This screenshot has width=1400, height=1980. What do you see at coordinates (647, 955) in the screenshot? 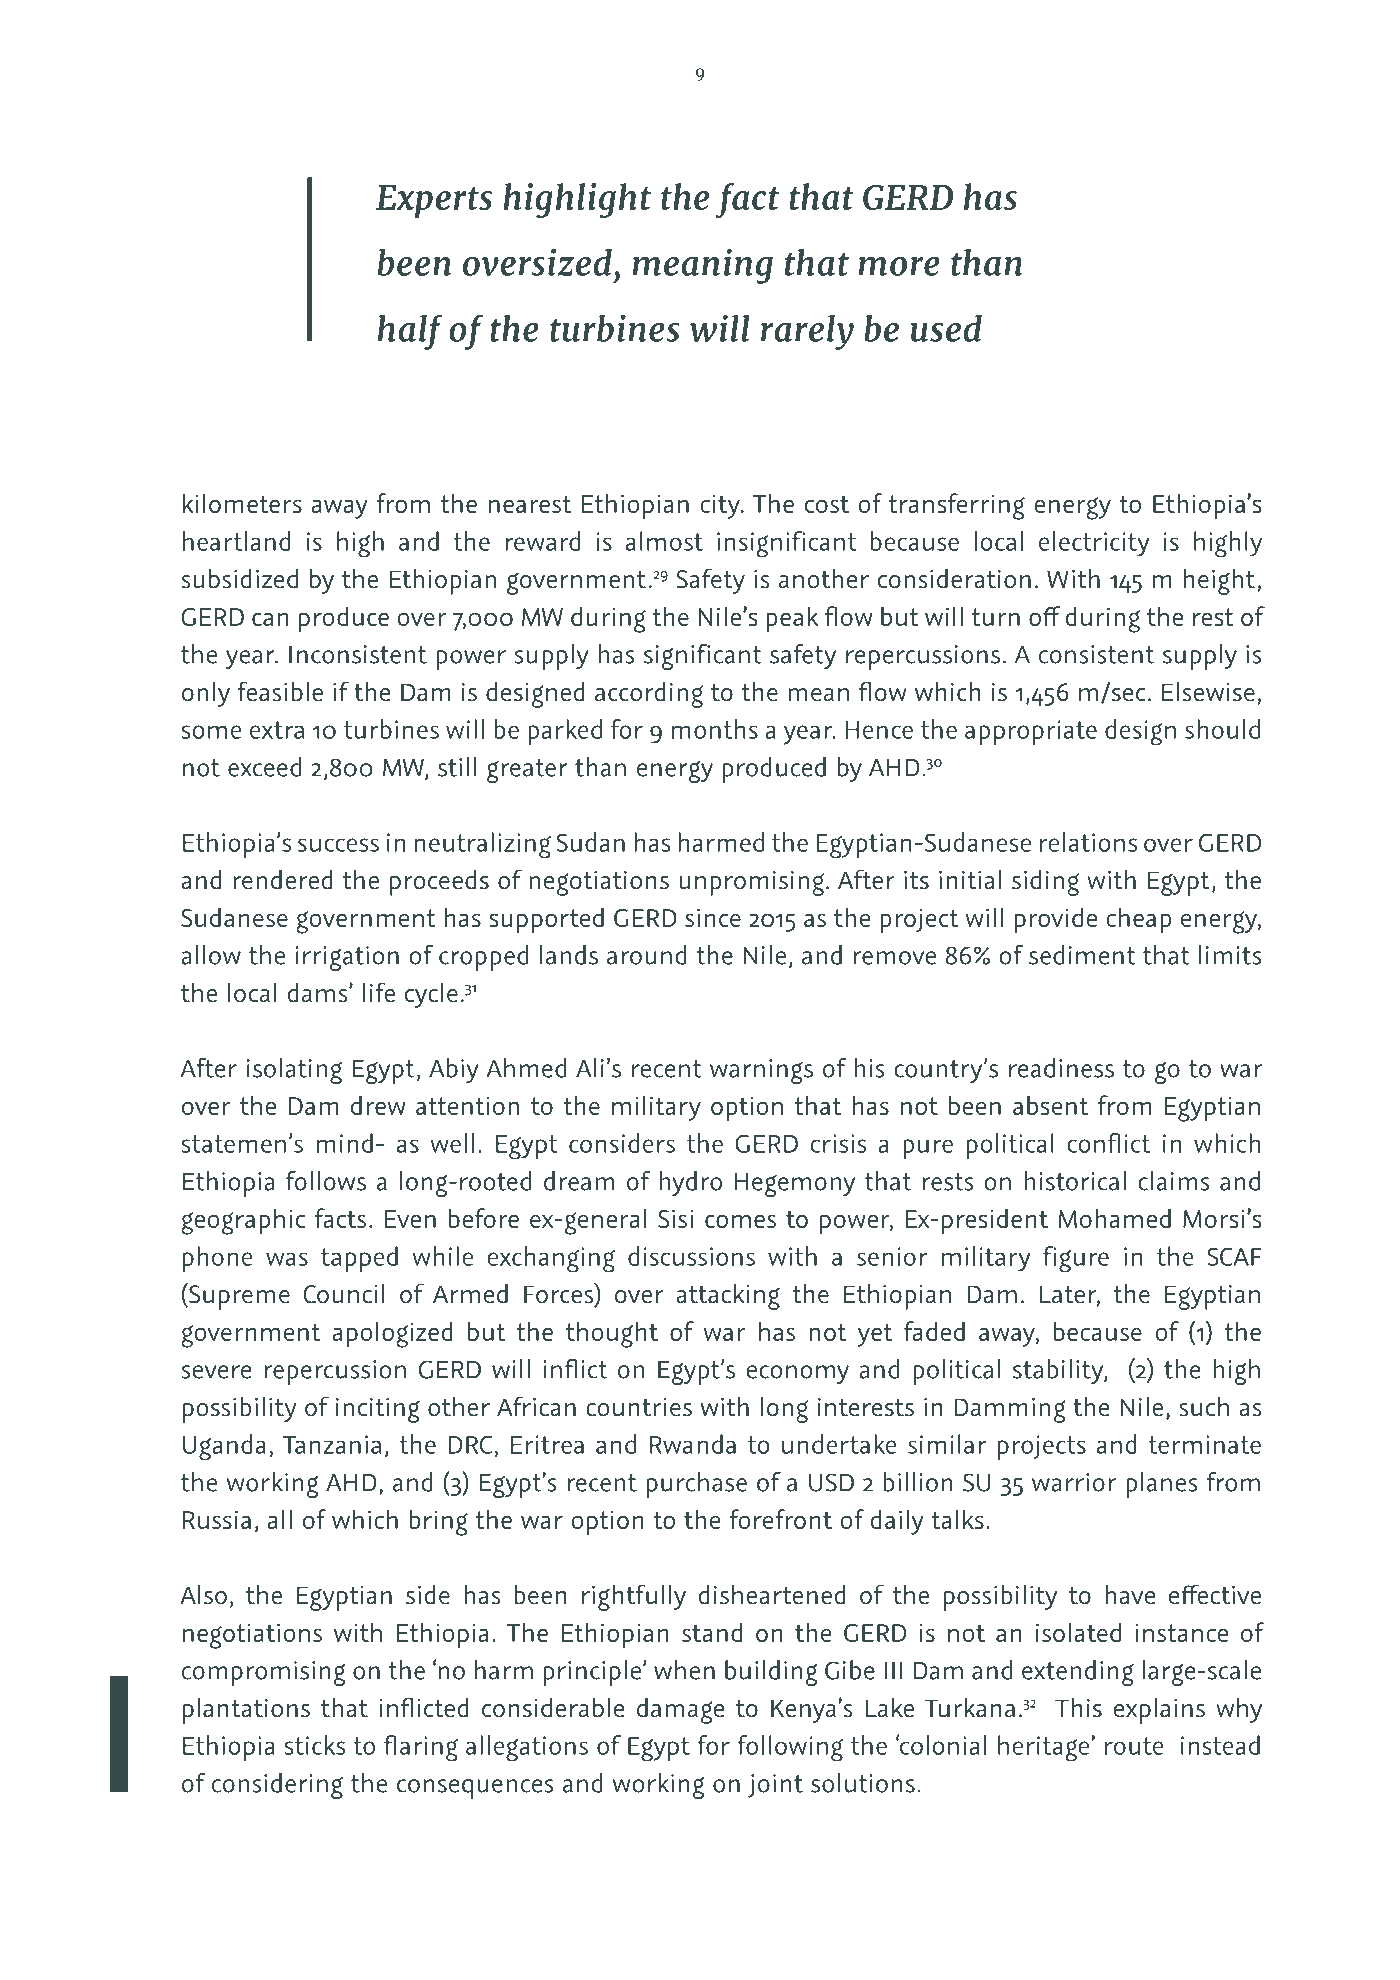
I see `around` at bounding box center [647, 955].
